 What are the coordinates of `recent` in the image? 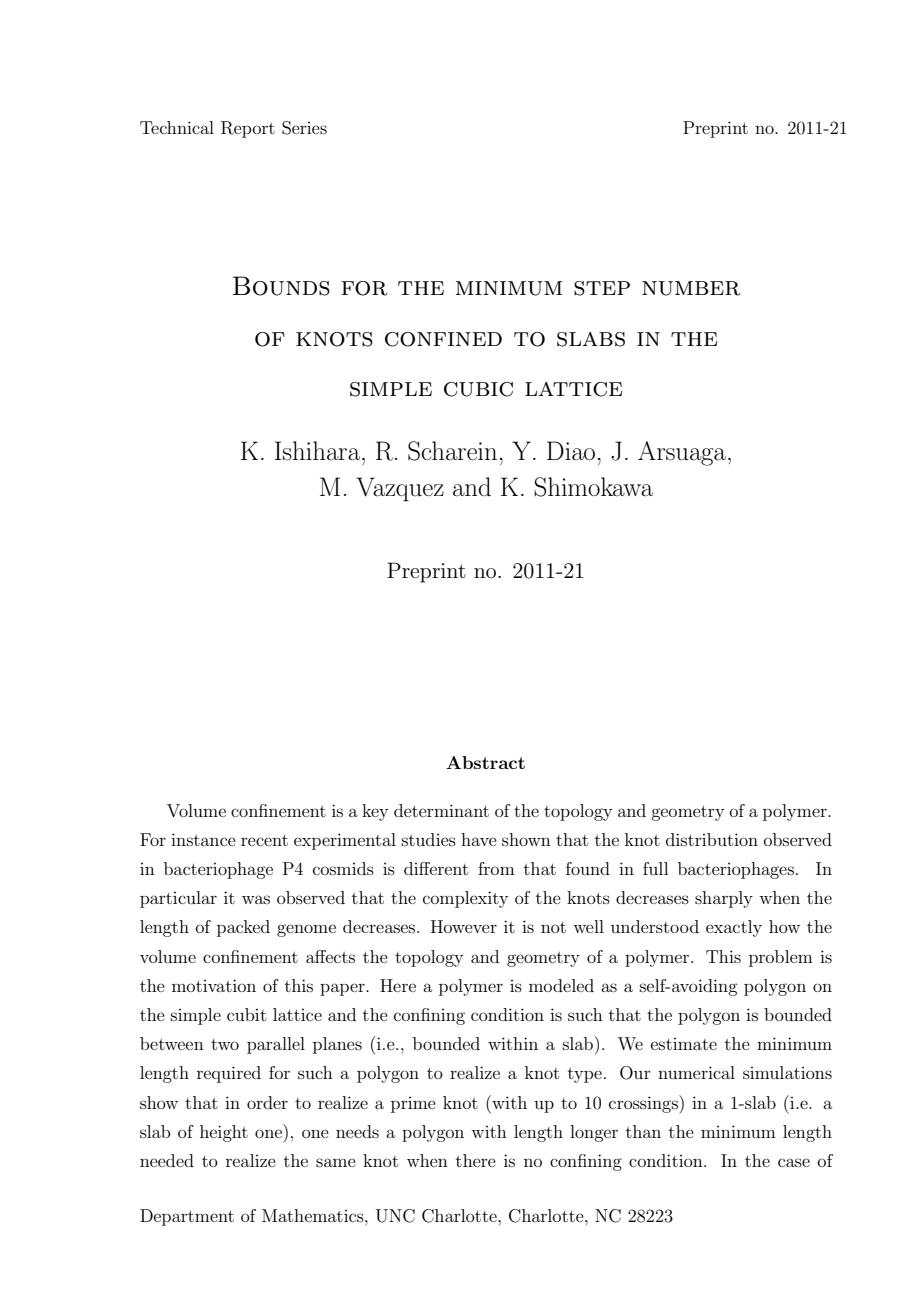 It's located at (264, 840).
